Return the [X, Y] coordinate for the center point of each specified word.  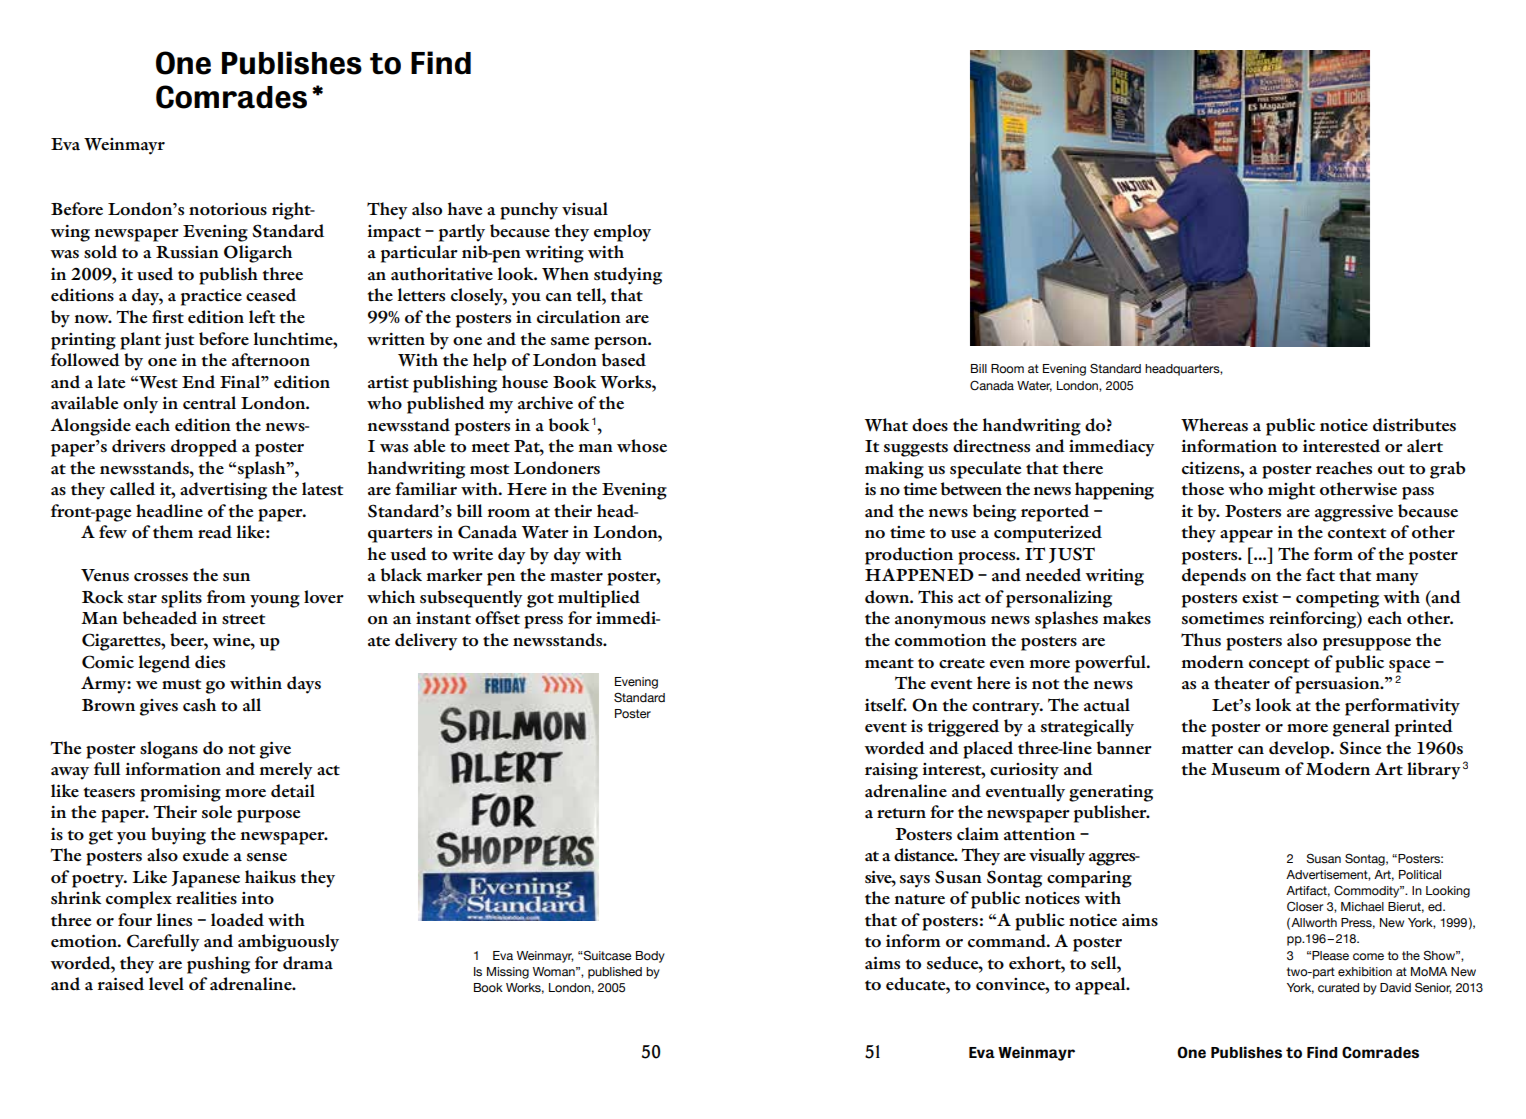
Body [650, 957]
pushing [218, 965]
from [226, 597]
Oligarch [258, 254]
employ [622, 233]
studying [628, 276]
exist [1260, 597]
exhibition [1365, 972]
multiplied [599, 599]
